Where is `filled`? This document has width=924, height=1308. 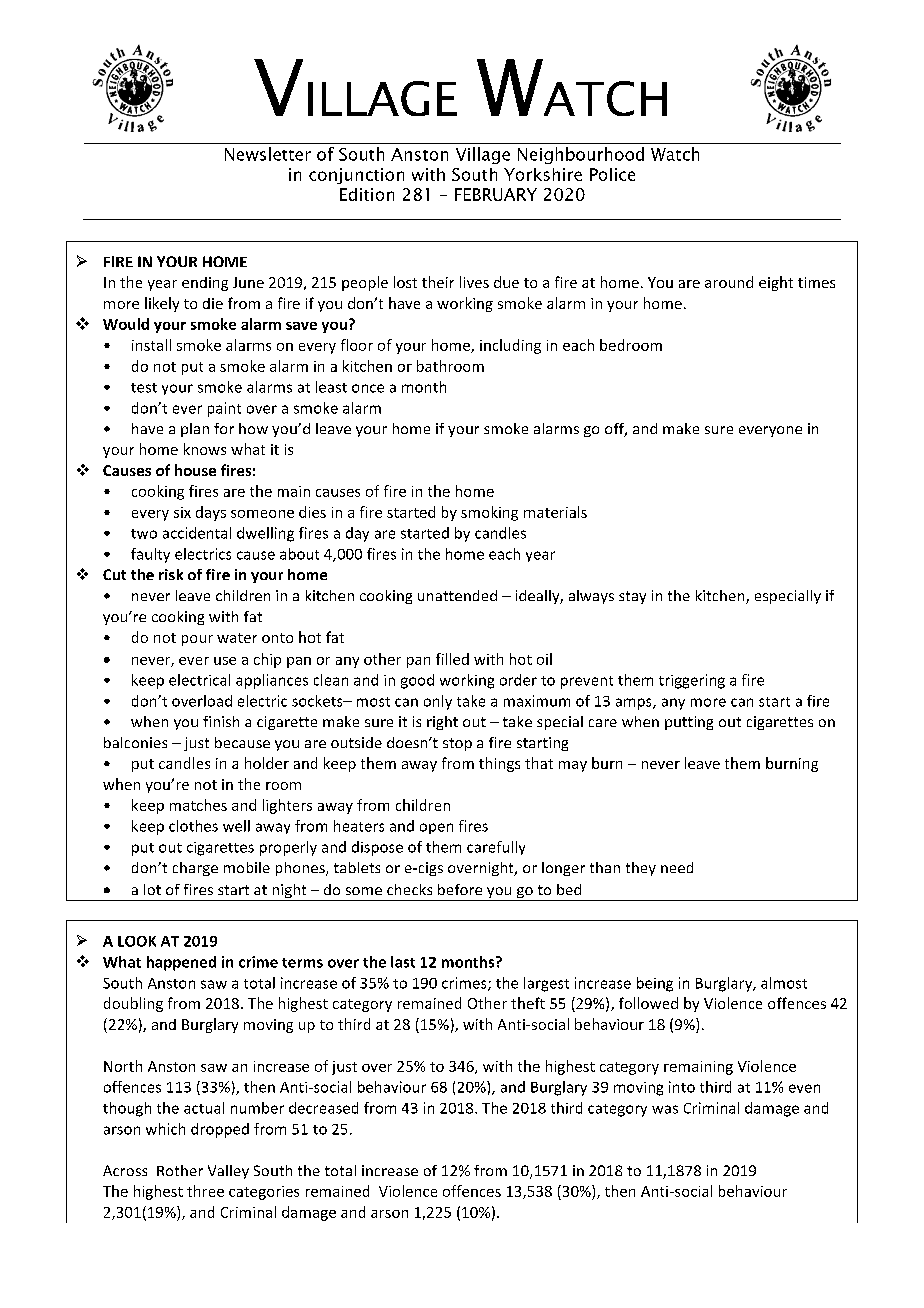
filled is located at coordinates (452, 659).
